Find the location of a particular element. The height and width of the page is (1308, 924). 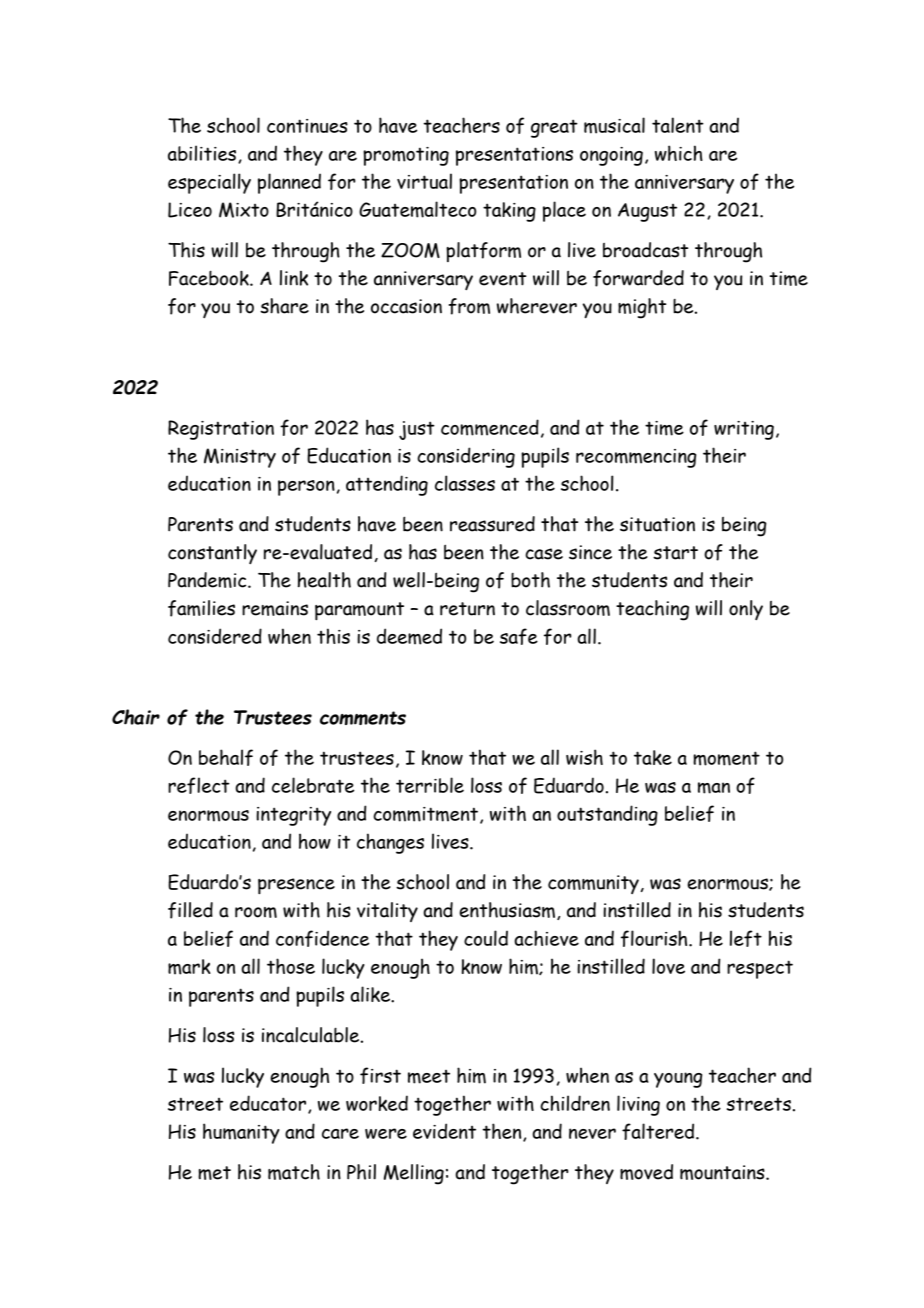

abilities is located at coordinates (203, 154).
